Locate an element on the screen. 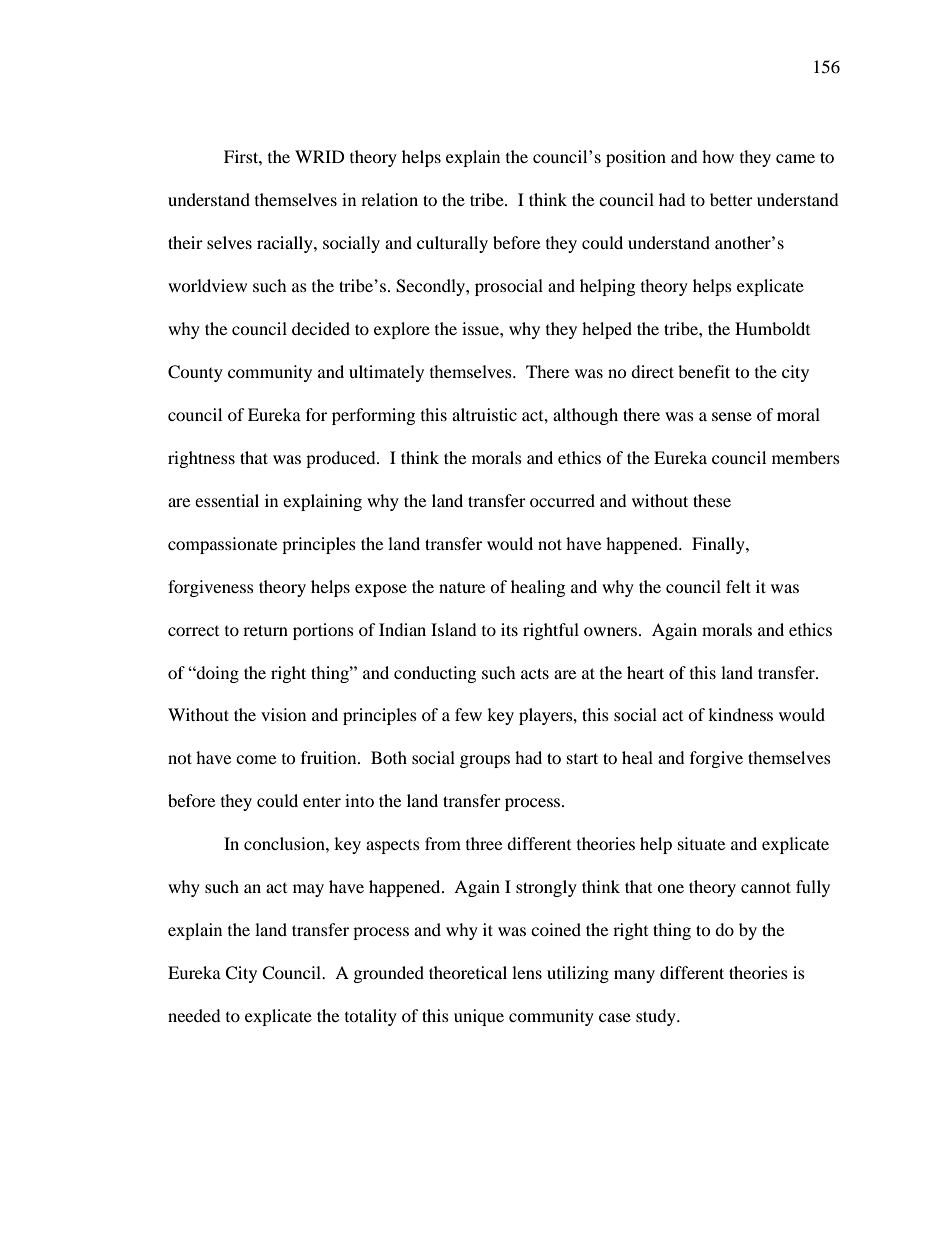 This screenshot has width=952, height=1233. felt is located at coordinates (738, 586).
